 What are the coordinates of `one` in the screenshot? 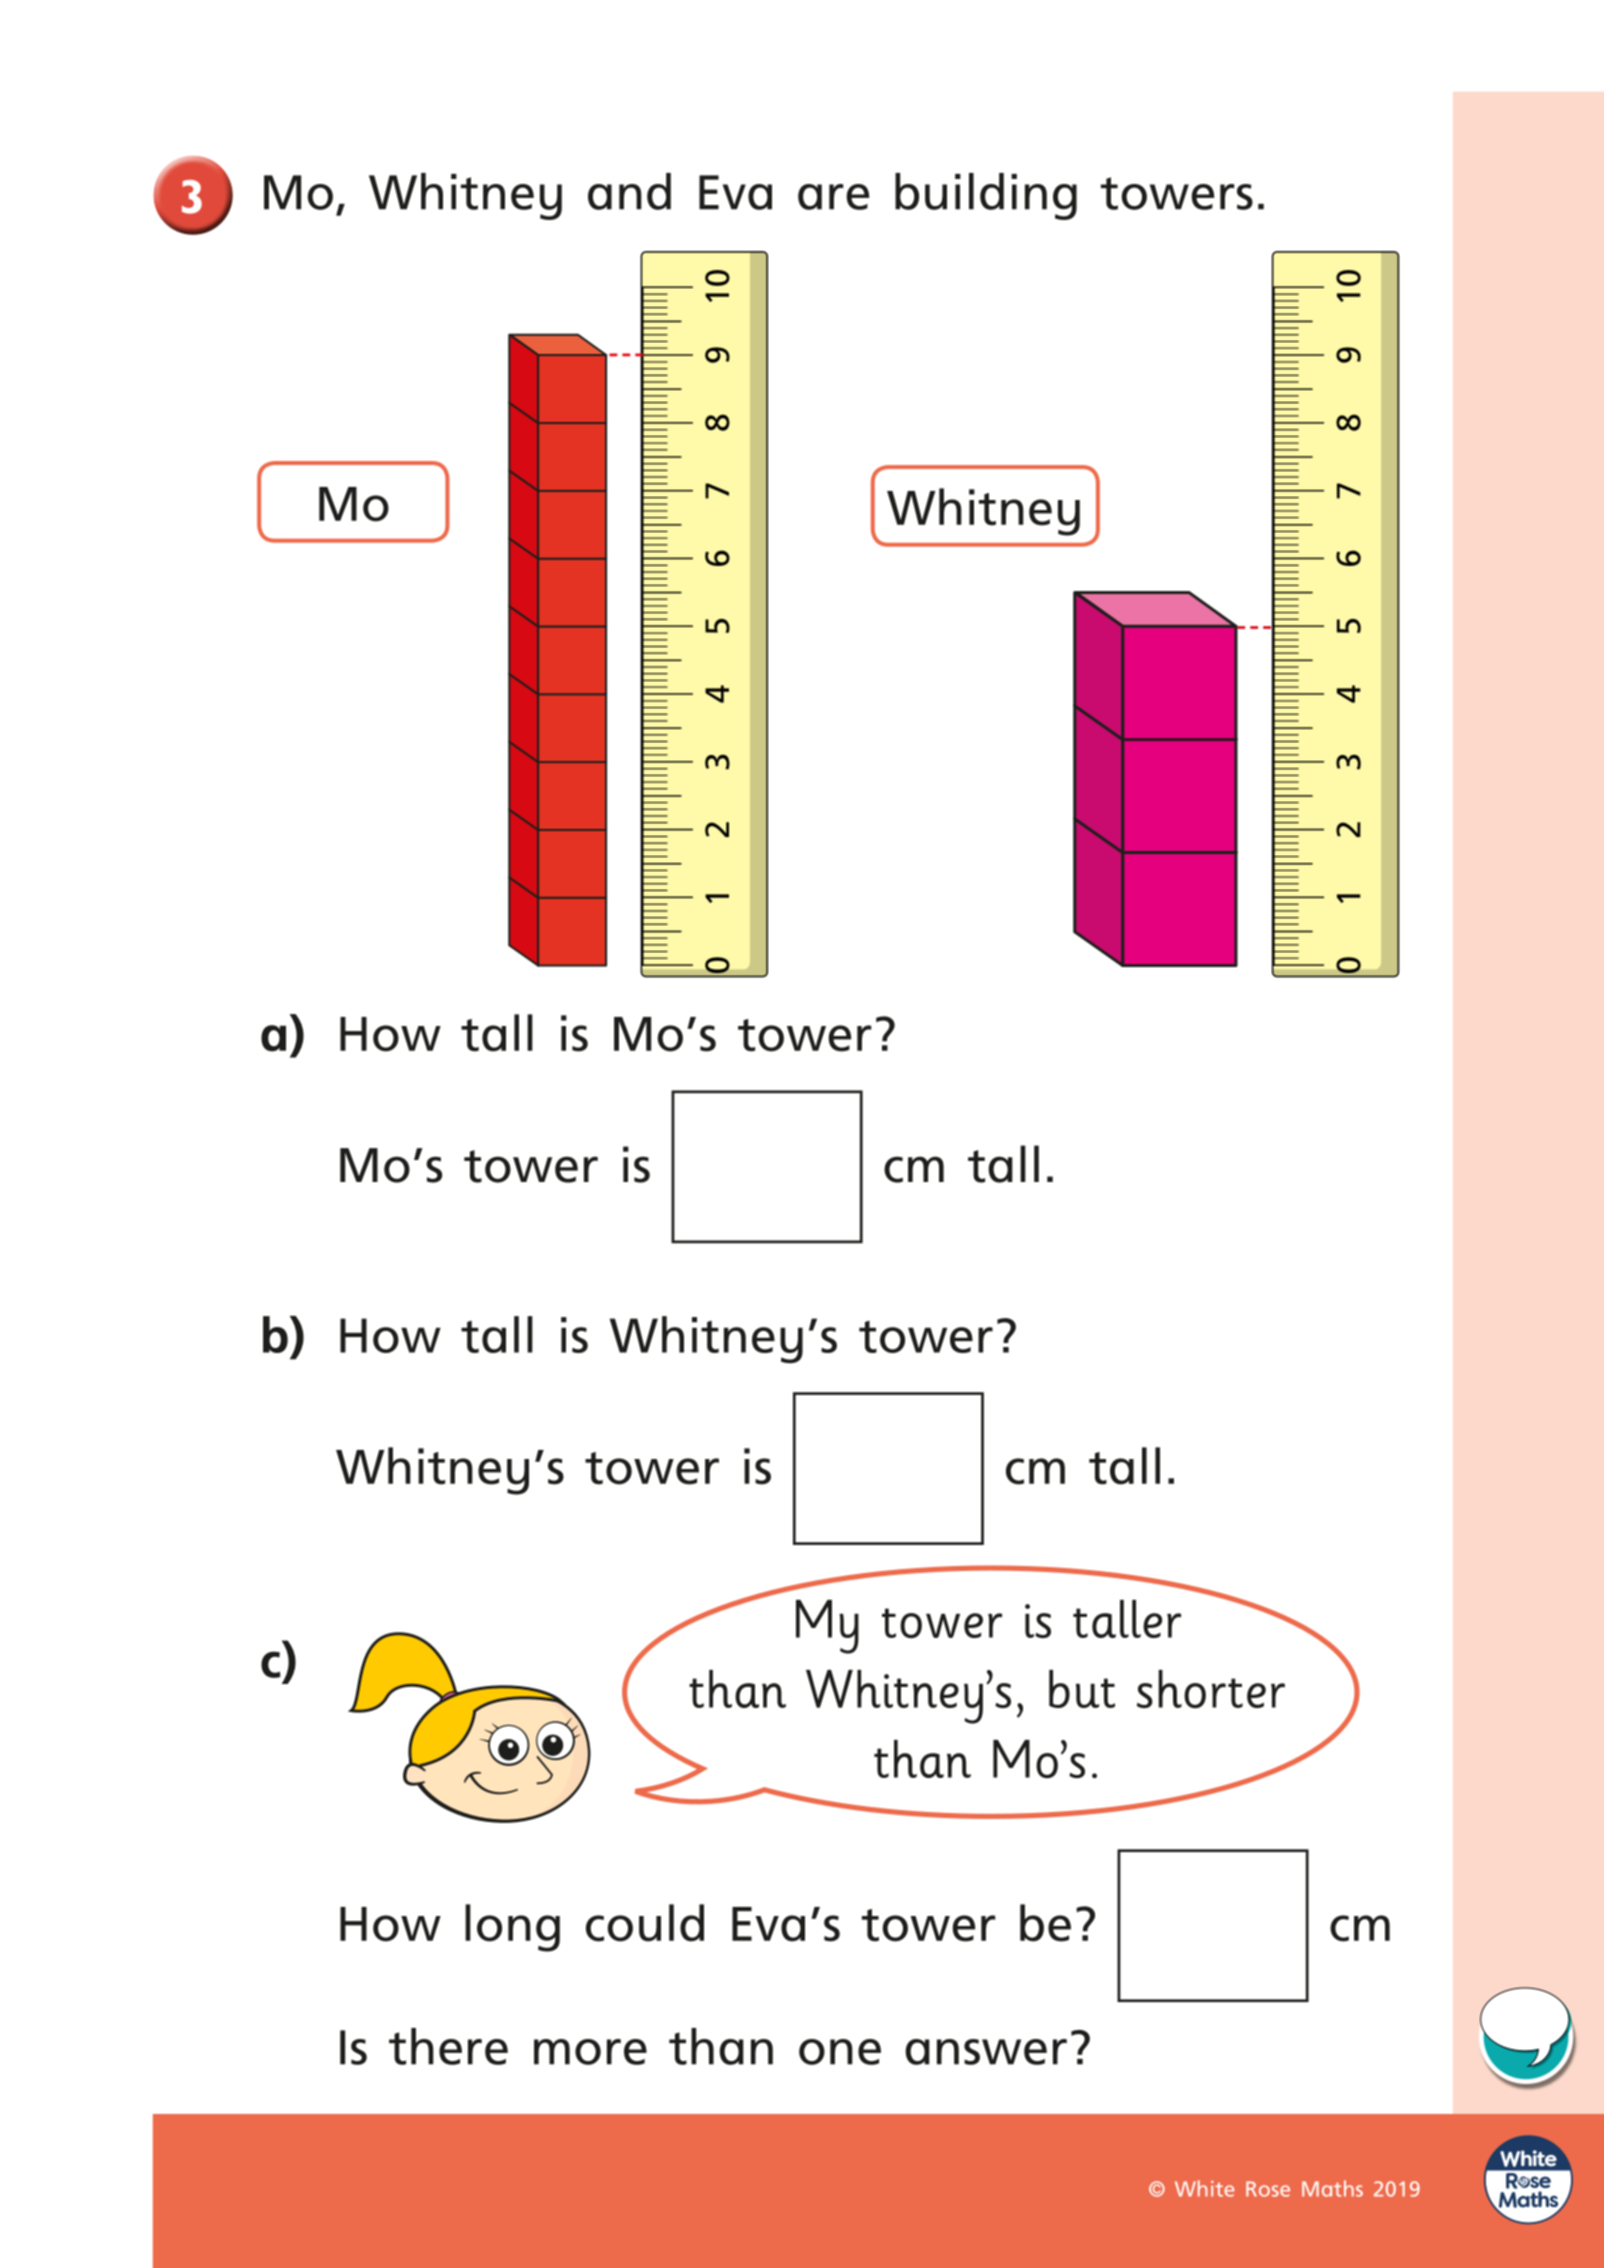 It's located at (840, 2052).
